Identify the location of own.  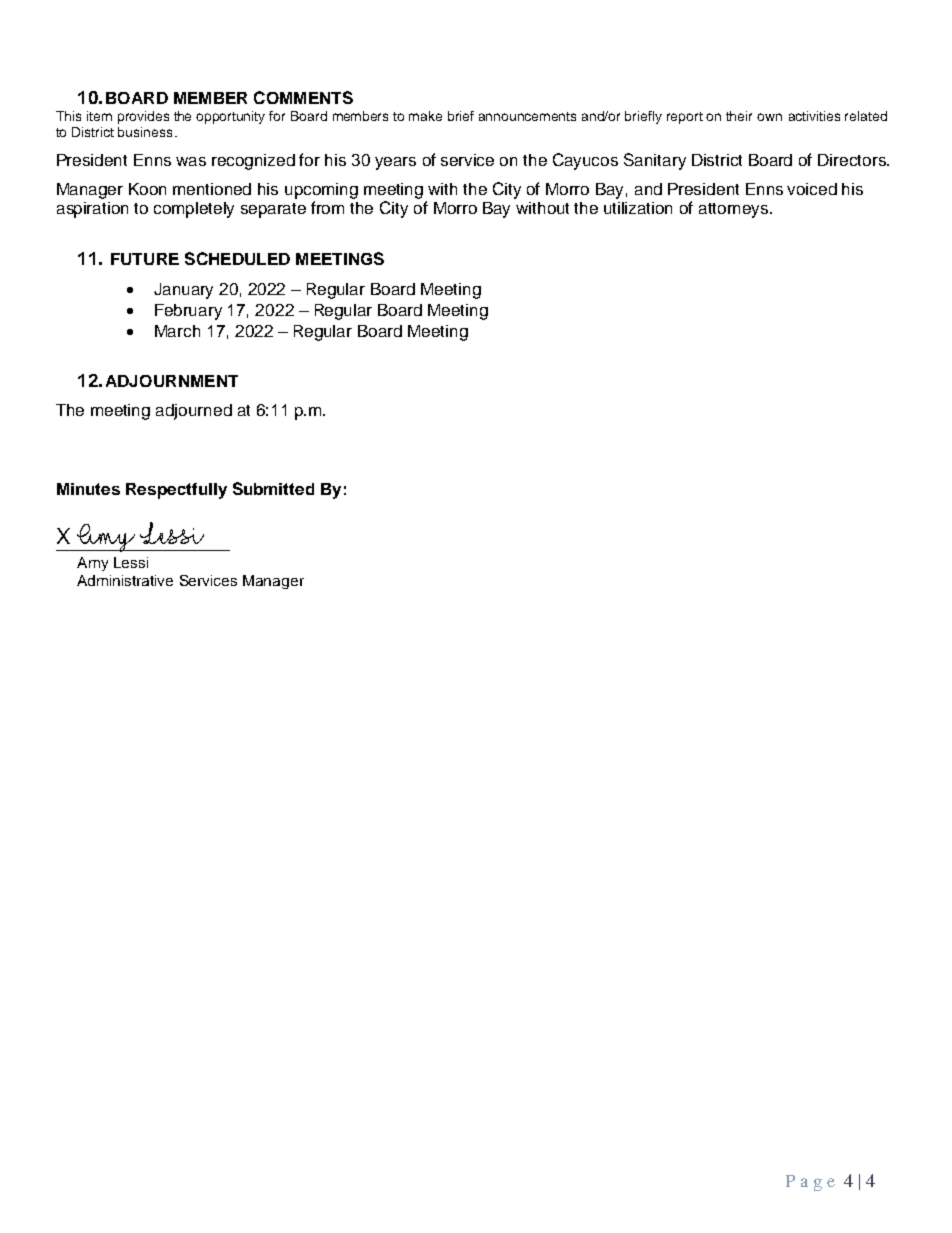
(769, 117).
